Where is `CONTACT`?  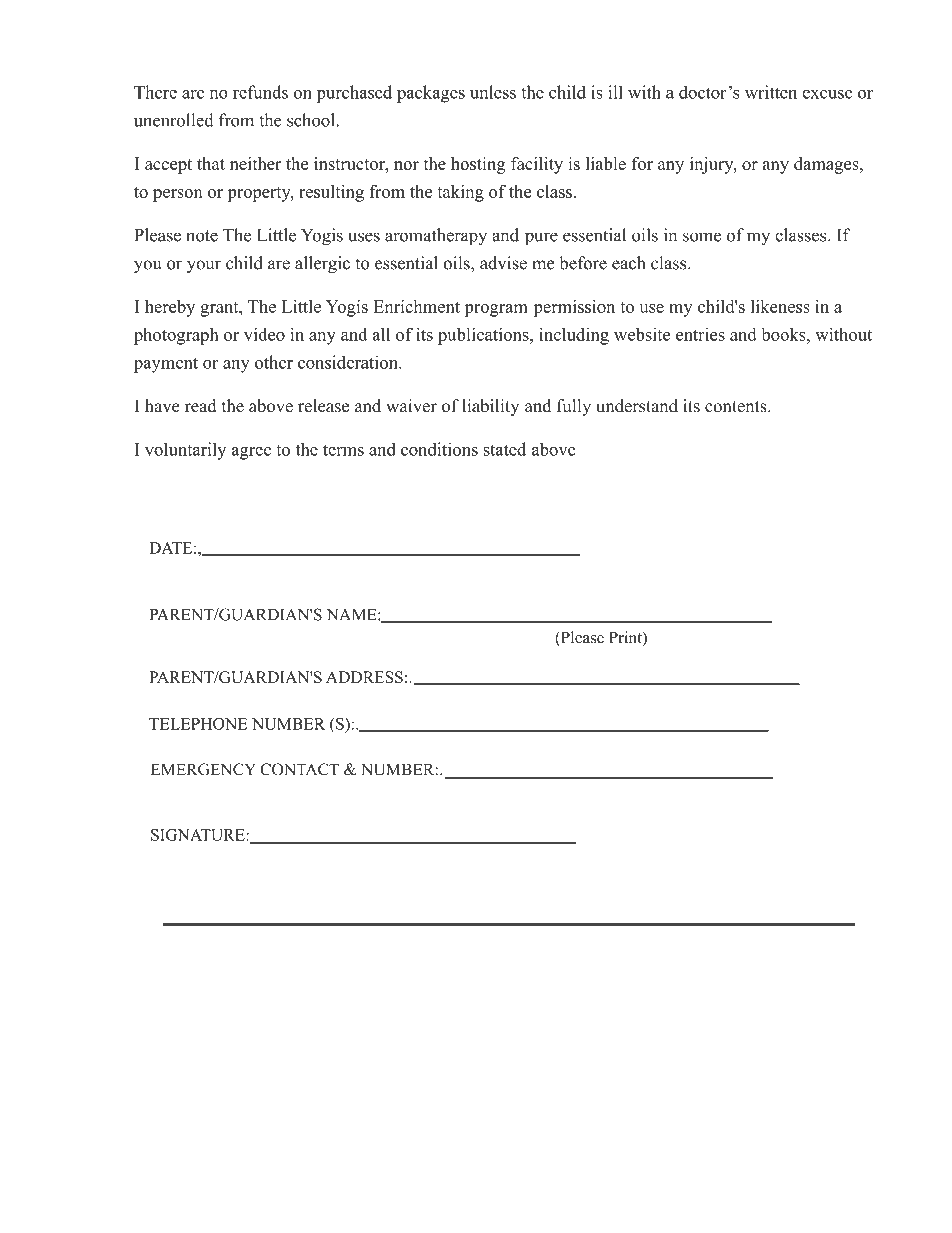 CONTACT is located at coordinates (299, 769).
